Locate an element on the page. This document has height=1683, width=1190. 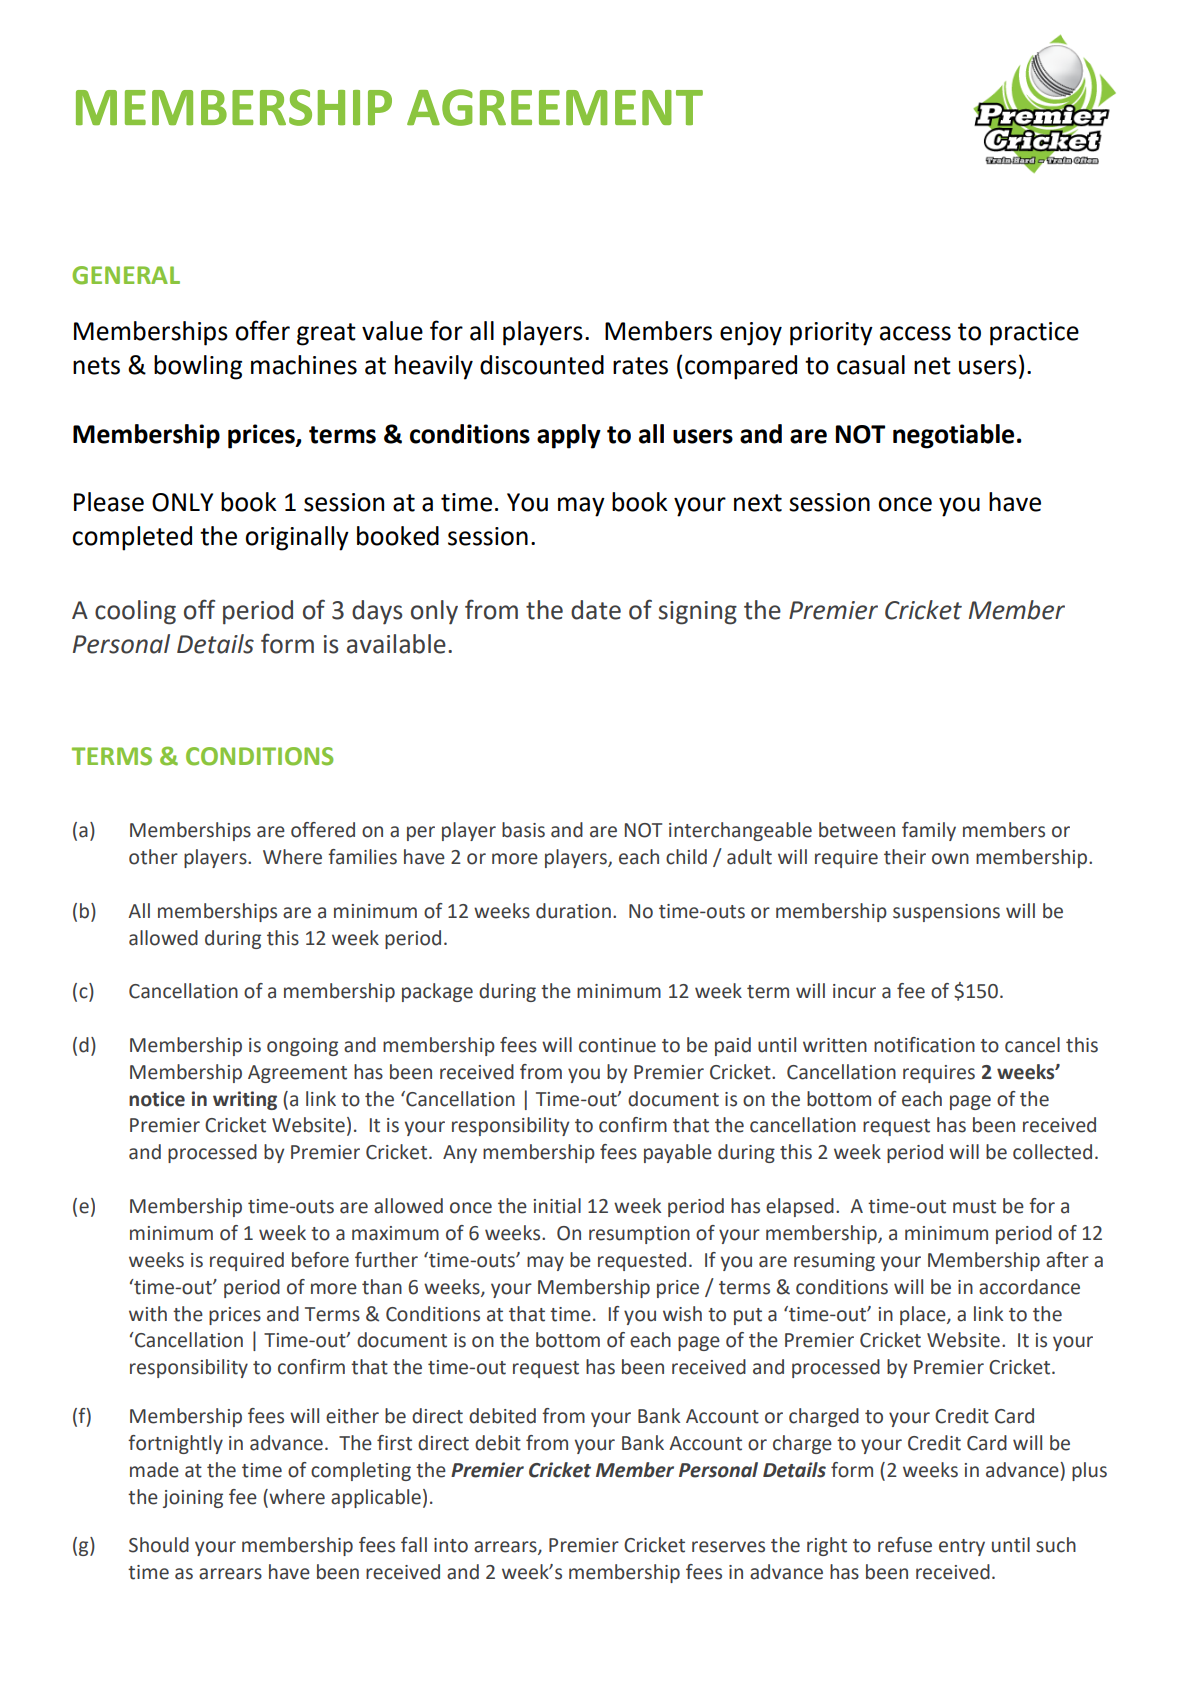
rates is located at coordinates (640, 366).
